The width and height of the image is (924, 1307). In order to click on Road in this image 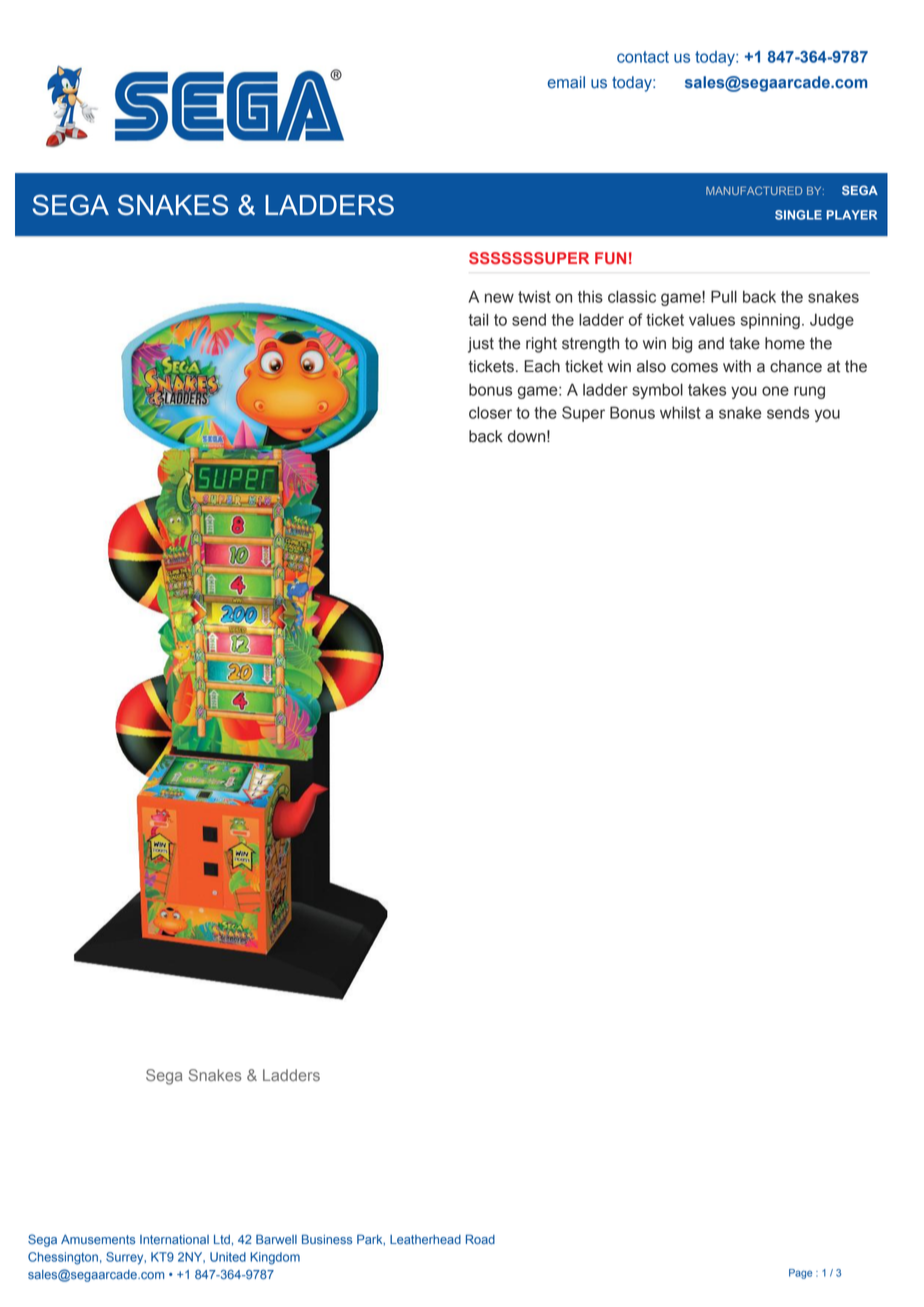, I will do `click(480, 1239)`.
